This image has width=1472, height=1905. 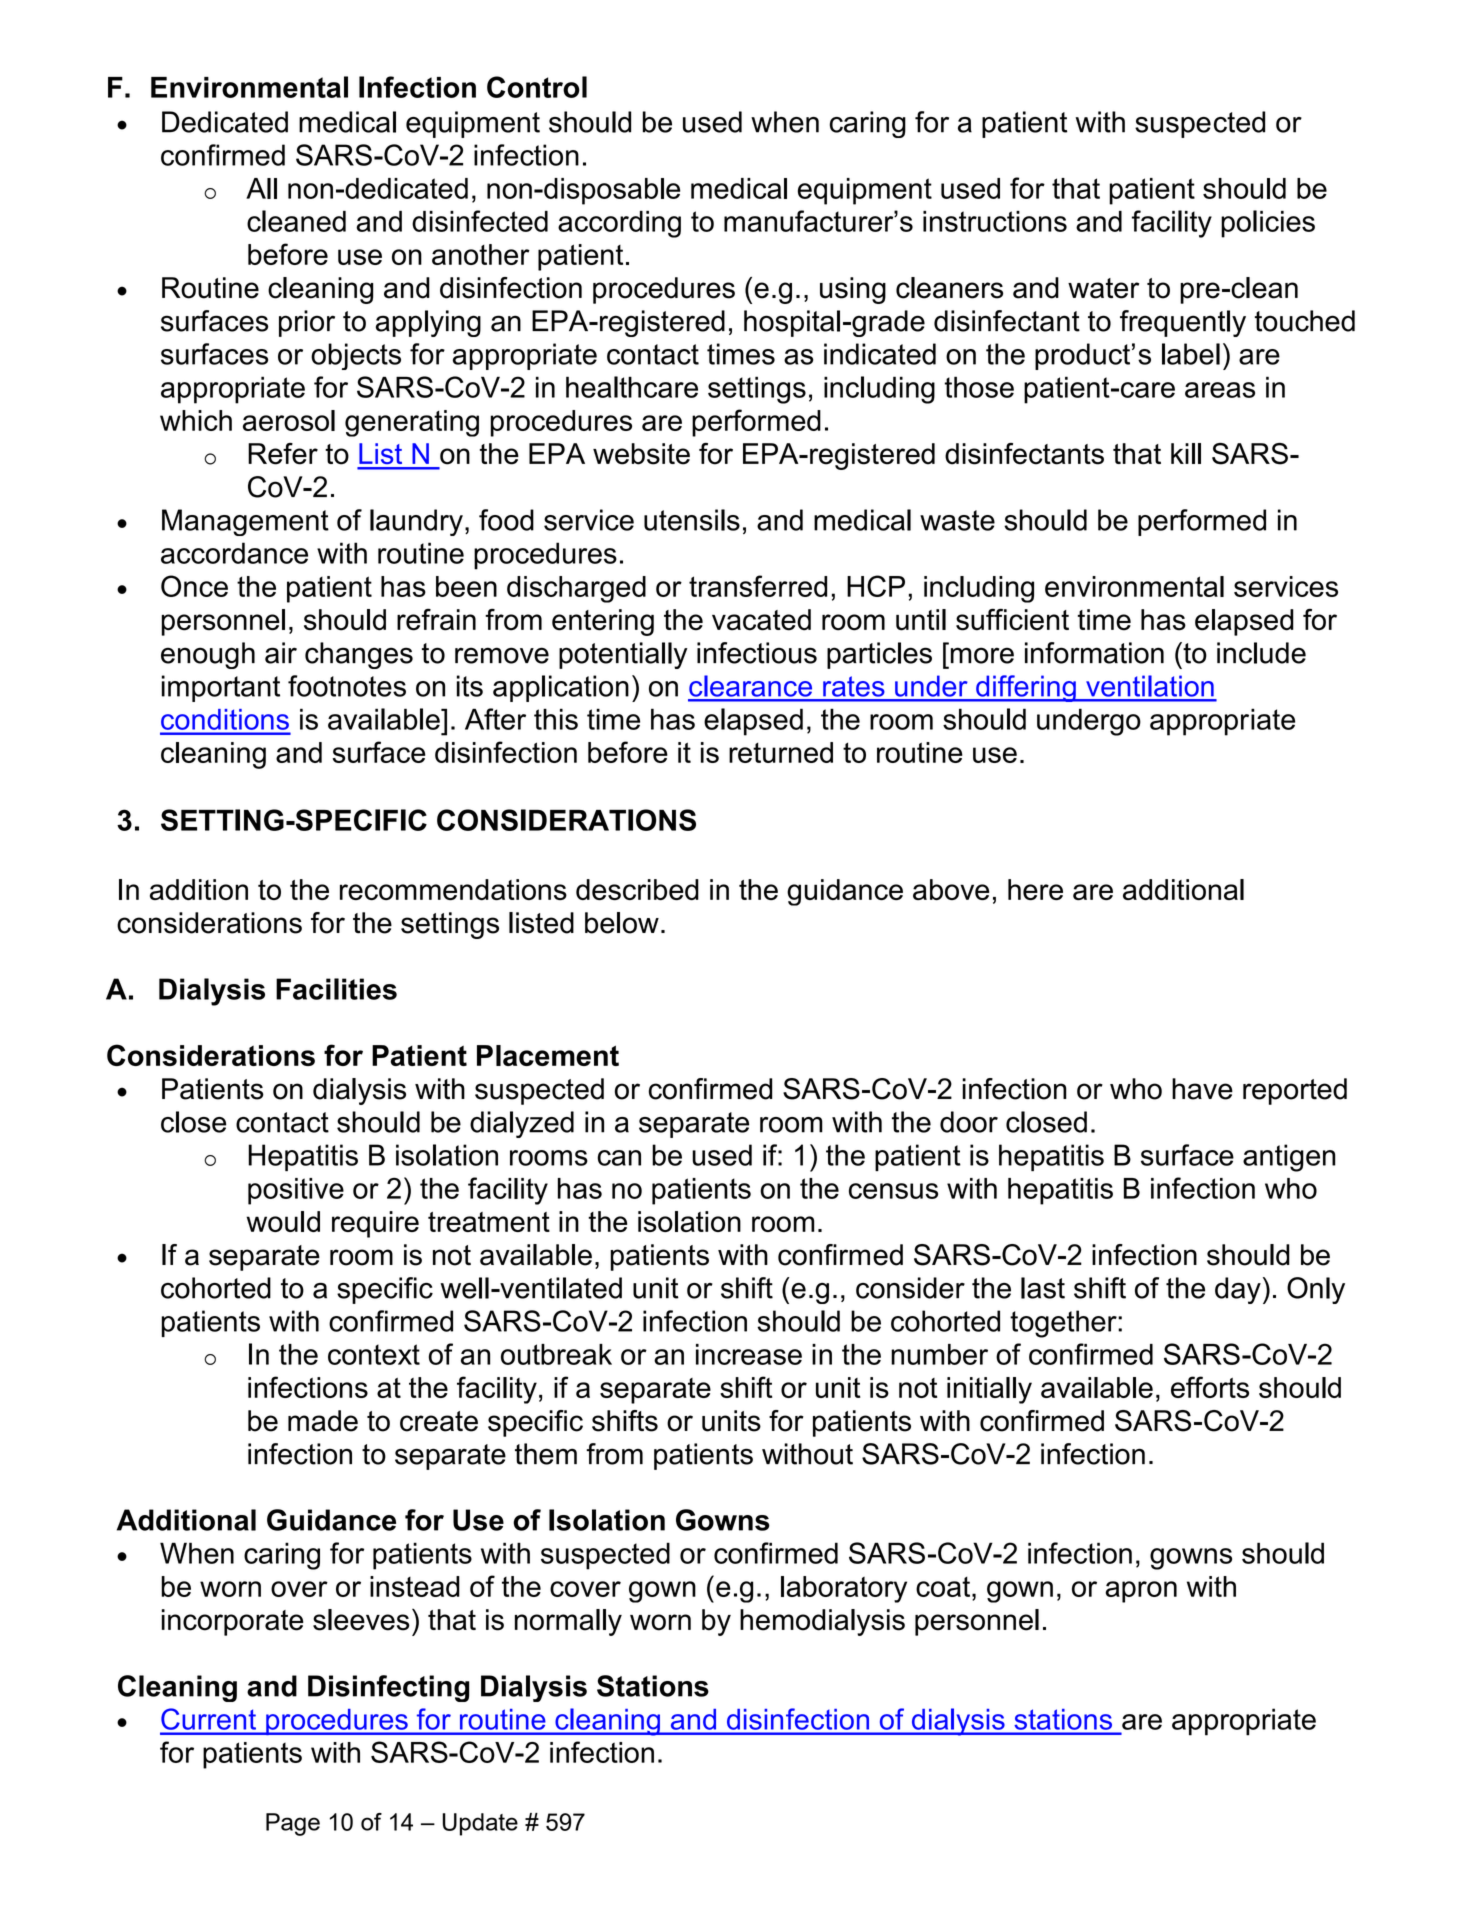 I want to click on include, so click(x=1261, y=653).
